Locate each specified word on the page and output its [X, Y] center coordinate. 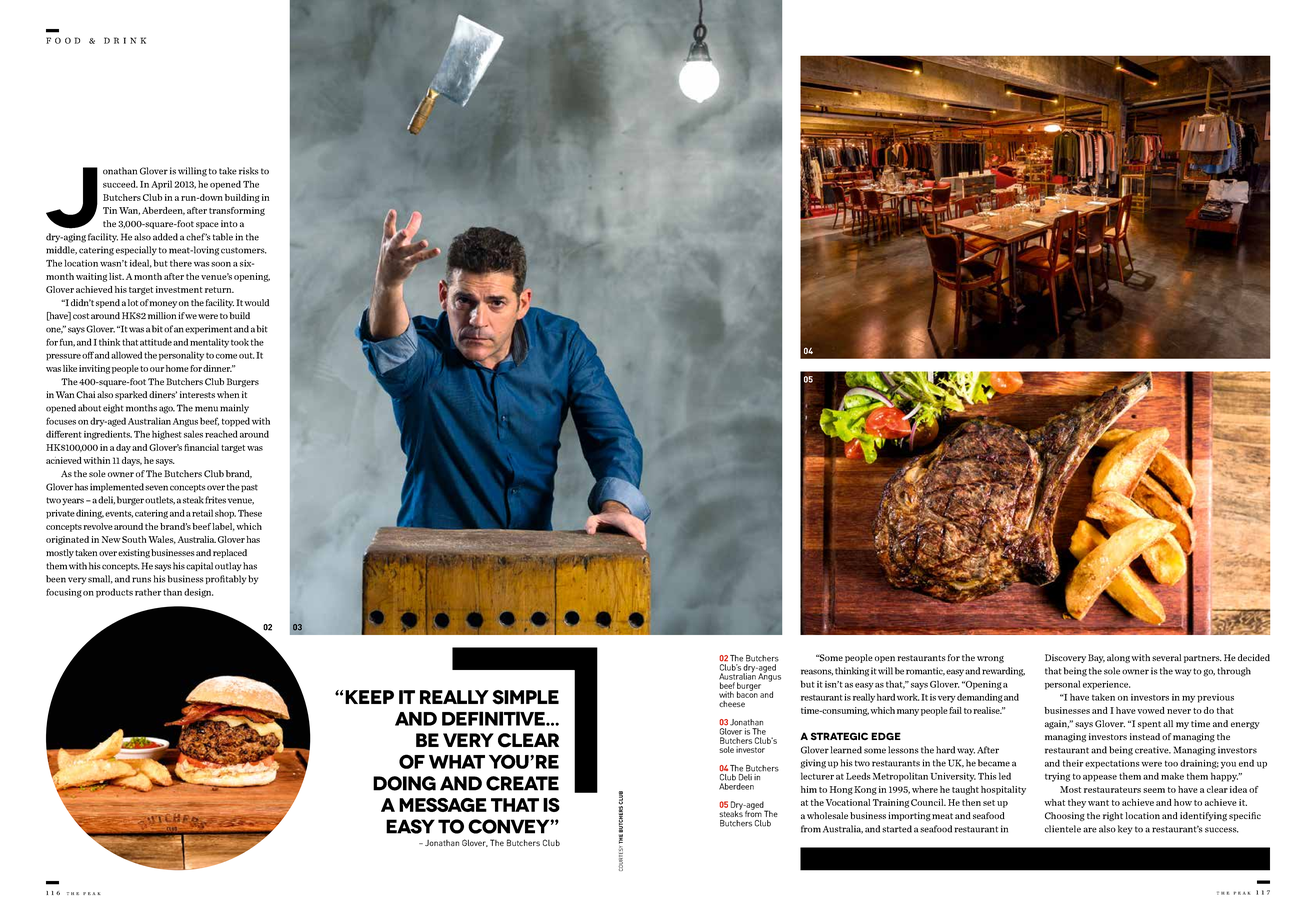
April [161, 185]
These [250, 513]
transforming [237, 211]
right [1113, 816]
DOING [404, 783]
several [1166, 657]
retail [202, 513]
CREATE [522, 783]
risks [248, 171]
